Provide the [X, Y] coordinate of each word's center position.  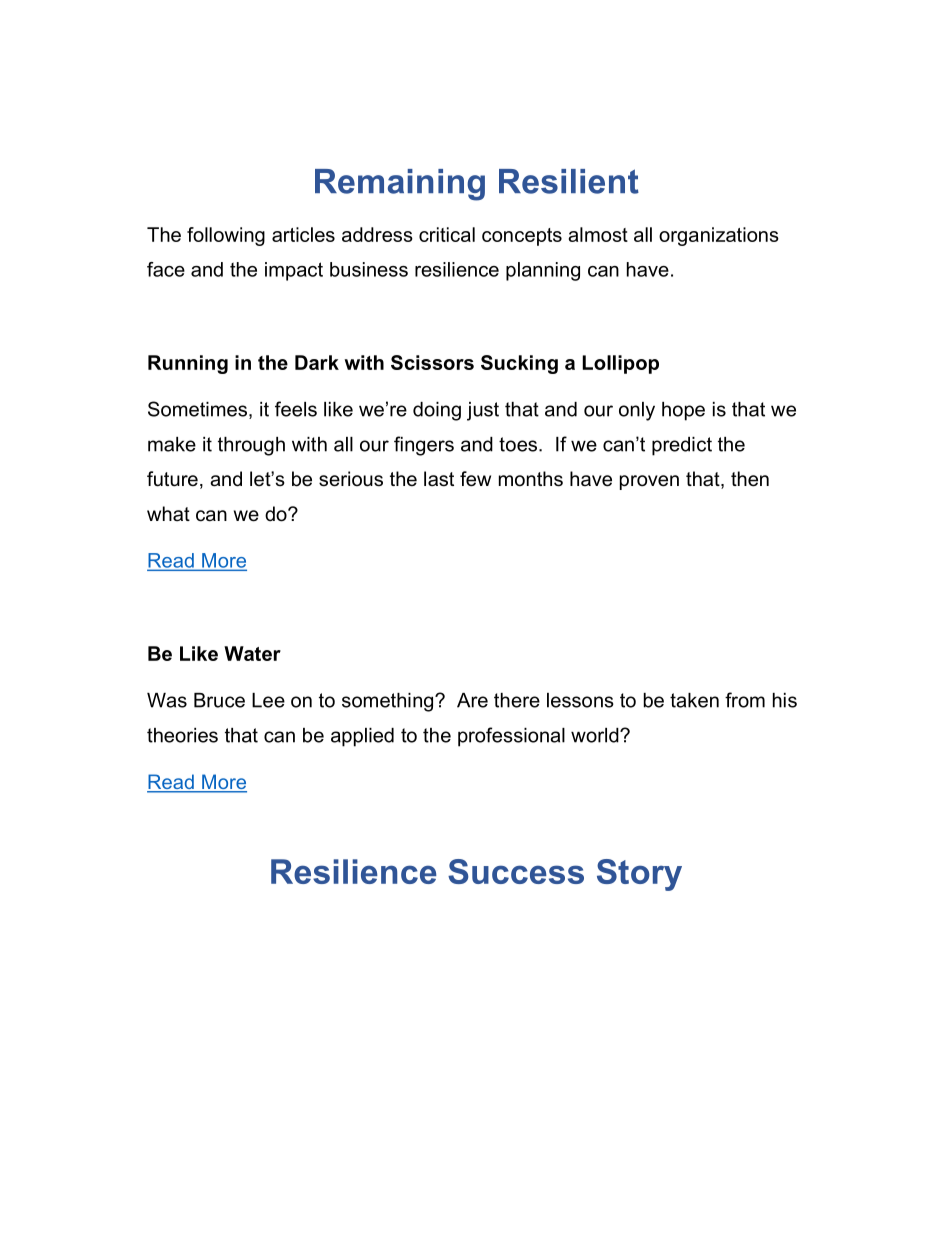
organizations [719, 236]
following [226, 236]
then [750, 479]
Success [516, 871]
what [168, 514]
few [475, 479]
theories [182, 735]
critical [447, 234]
